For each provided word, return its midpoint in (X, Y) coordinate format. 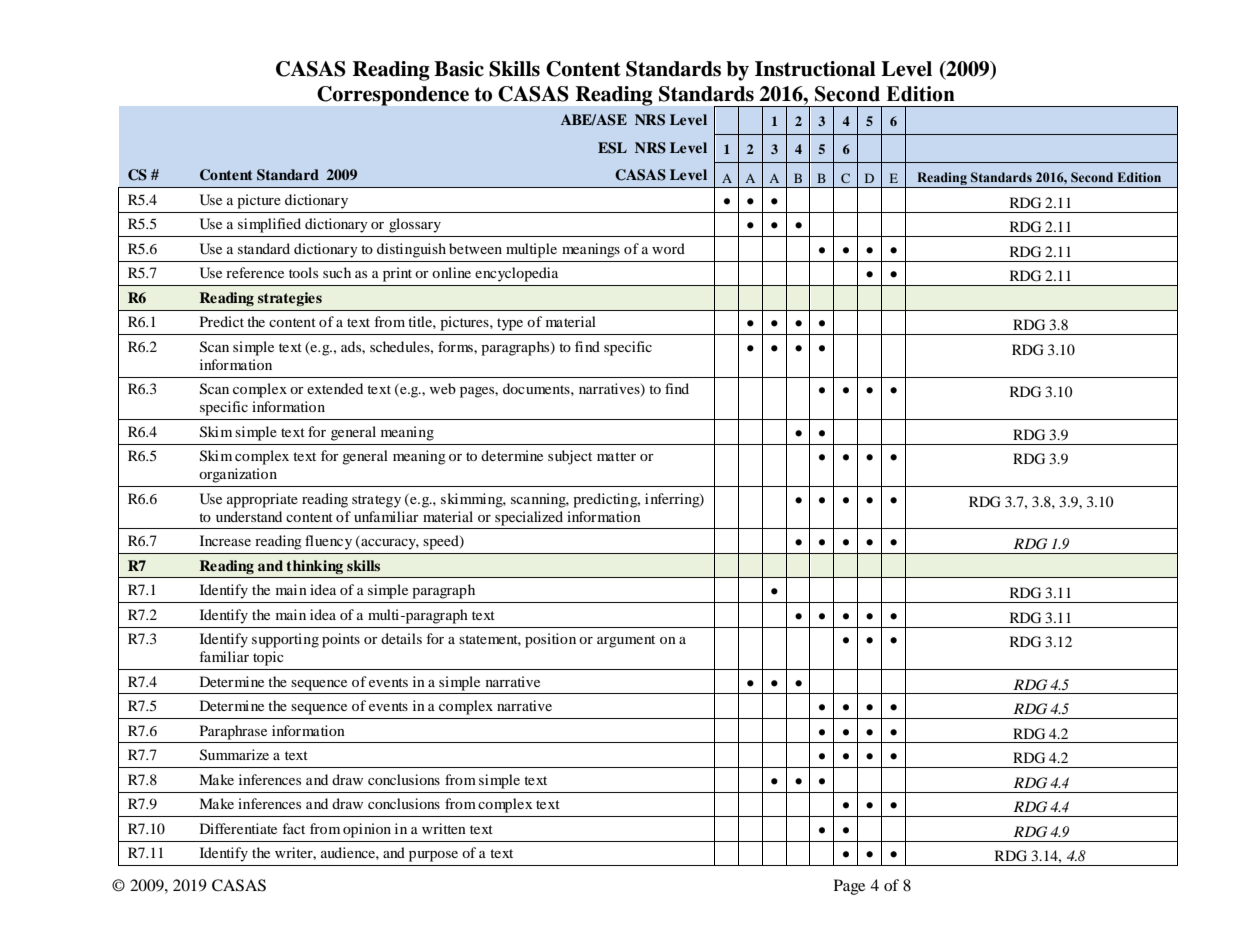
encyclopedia (516, 274)
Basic (459, 69)
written (444, 828)
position (550, 640)
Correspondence (393, 96)
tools (303, 272)
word (668, 248)
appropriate (262, 500)
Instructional (815, 69)
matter (616, 456)
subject (570, 457)
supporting (285, 640)
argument (626, 641)
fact (293, 828)
